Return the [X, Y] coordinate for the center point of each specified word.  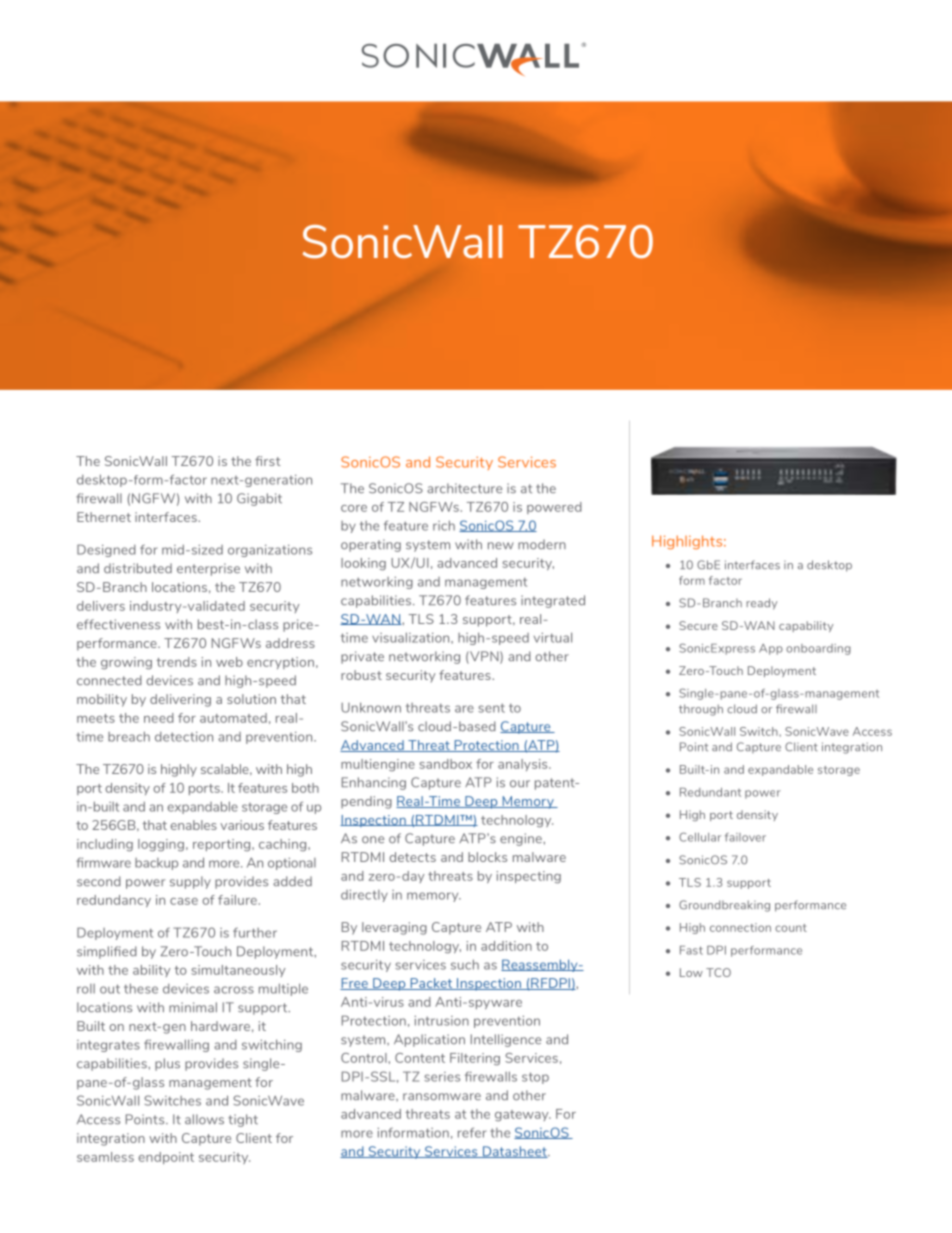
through [701, 710]
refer [472, 1132]
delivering [180, 700]
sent [491, 708]
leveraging [394, 928]
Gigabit [259, 499]
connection [740, 927]
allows [204, 1119]
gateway [523, 1116]
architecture [464, 488]
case [184, 901]
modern [542, 544]
